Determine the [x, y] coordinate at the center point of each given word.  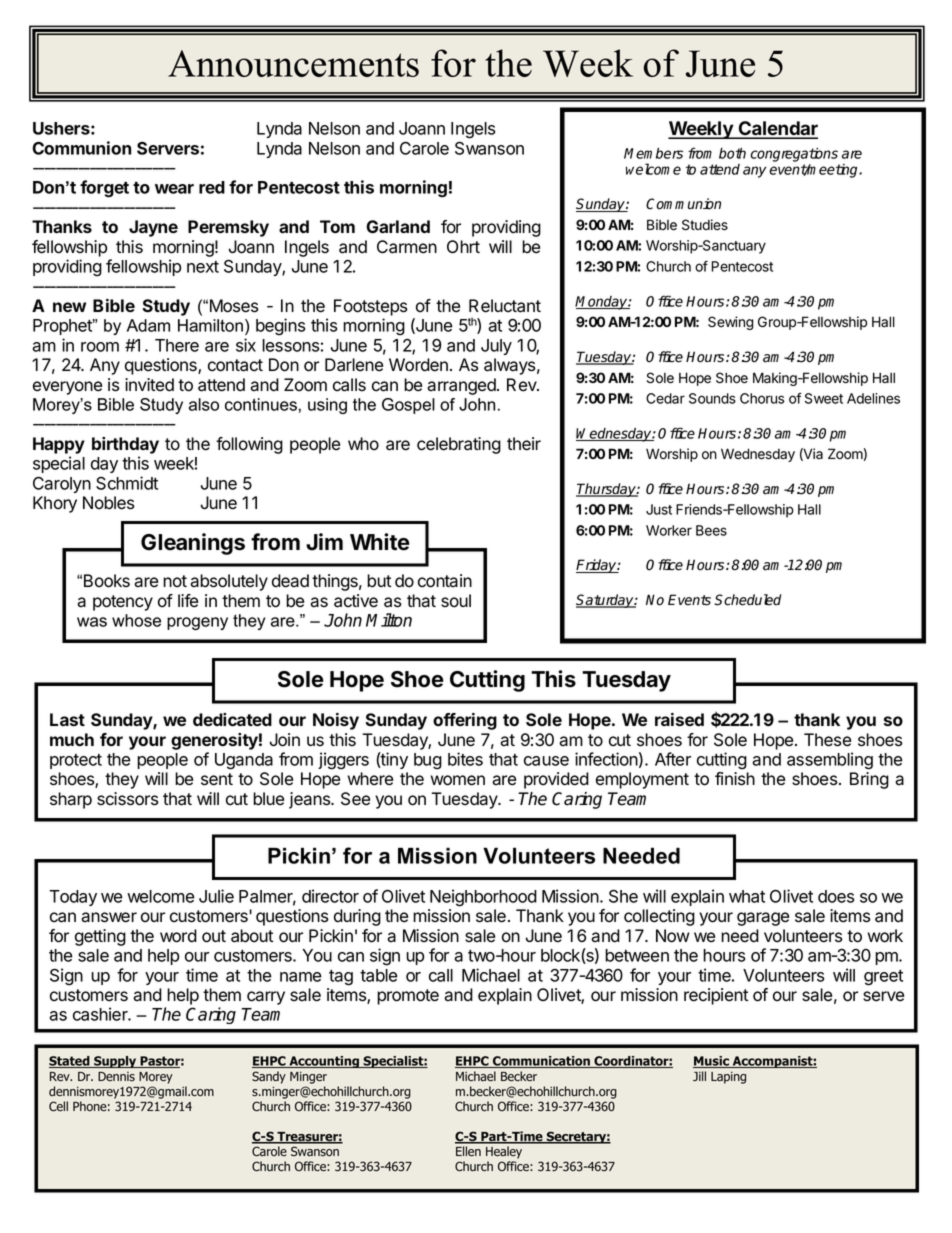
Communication [541, 1062]
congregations [794, 155]
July [496, 347]
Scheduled [747, 600]
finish [735, 779]
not [175, 581]
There [177, 345]
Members [653, 153]
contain [445, 581]
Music [712, 1062]
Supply [115, 1062]
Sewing [731, 323]
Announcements [293, 63]
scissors [128, 799]
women [457, 780]
